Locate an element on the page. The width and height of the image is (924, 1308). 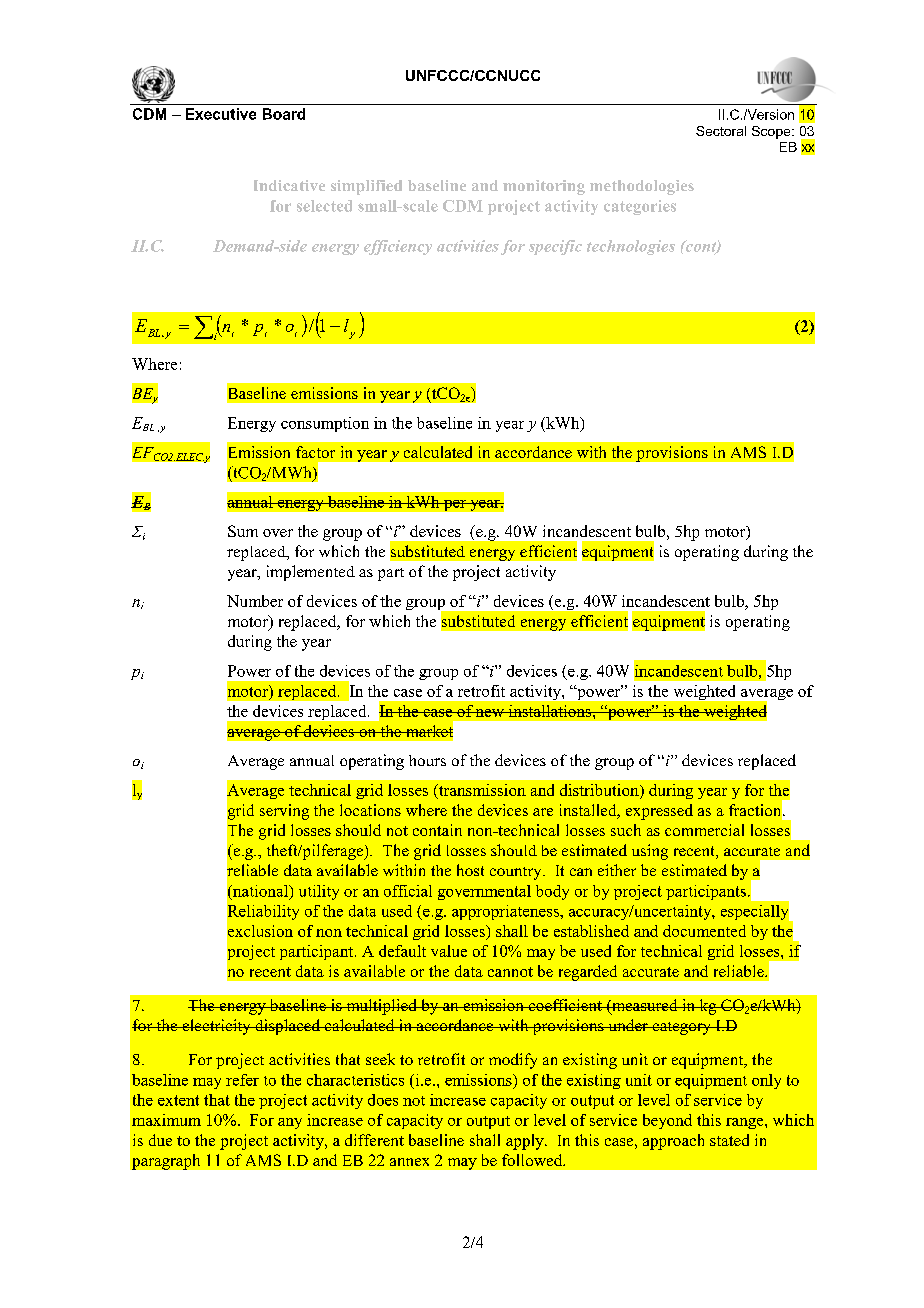
technologies is located at coordinates (631, 247).
